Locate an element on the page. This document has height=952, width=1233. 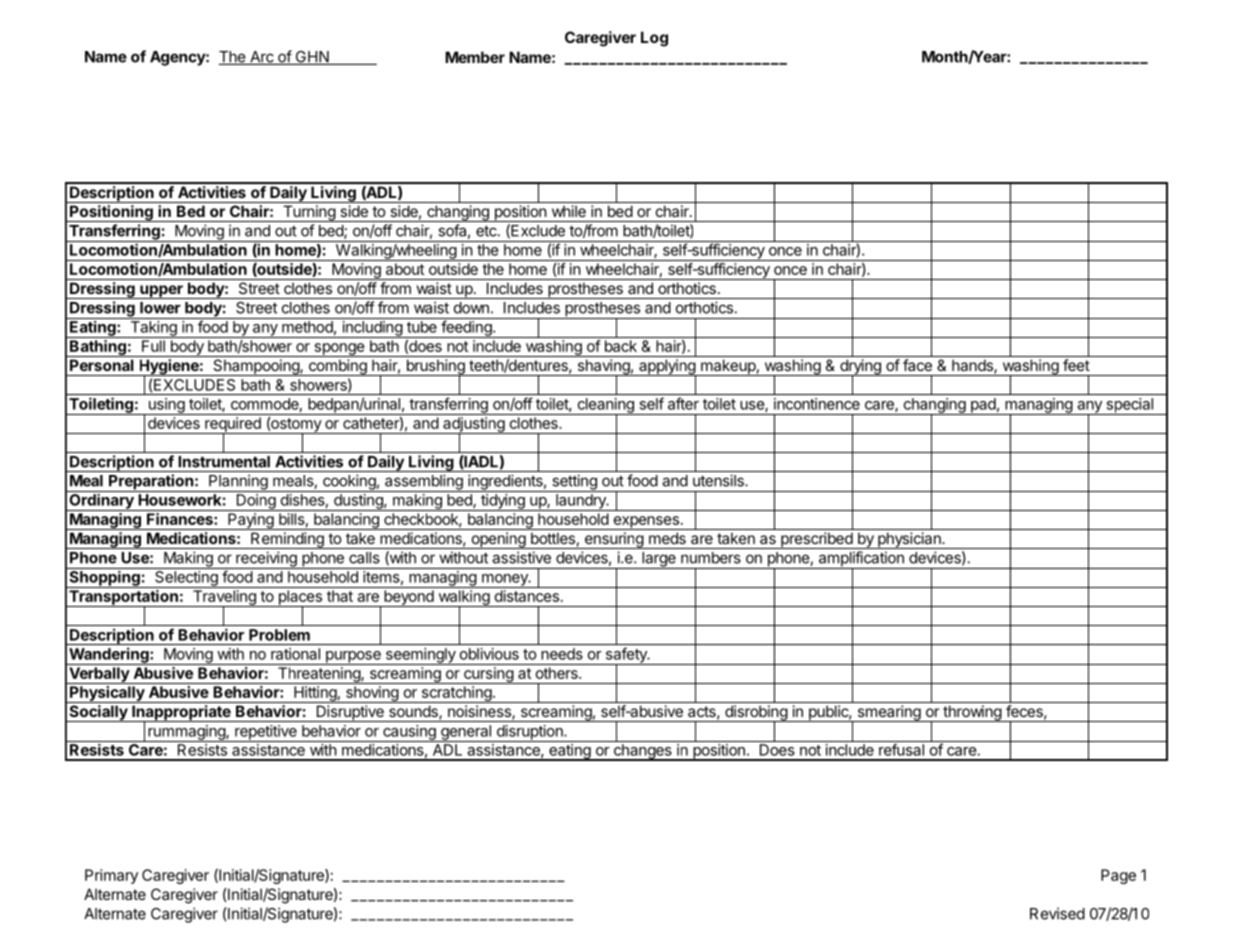
setting is located at coordinates (574, 483).
